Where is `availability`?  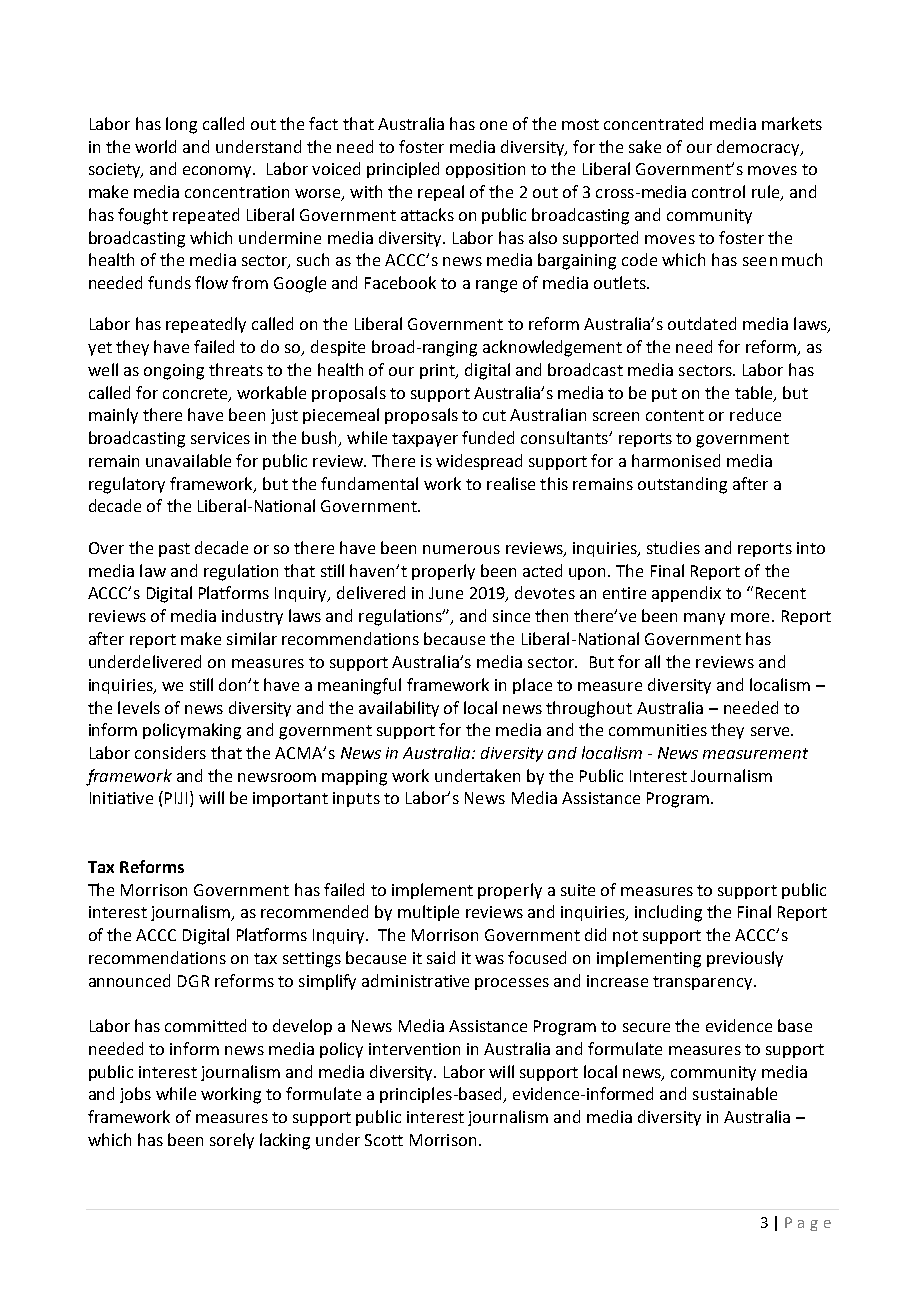
availability is located at coordinates (399, 709).
